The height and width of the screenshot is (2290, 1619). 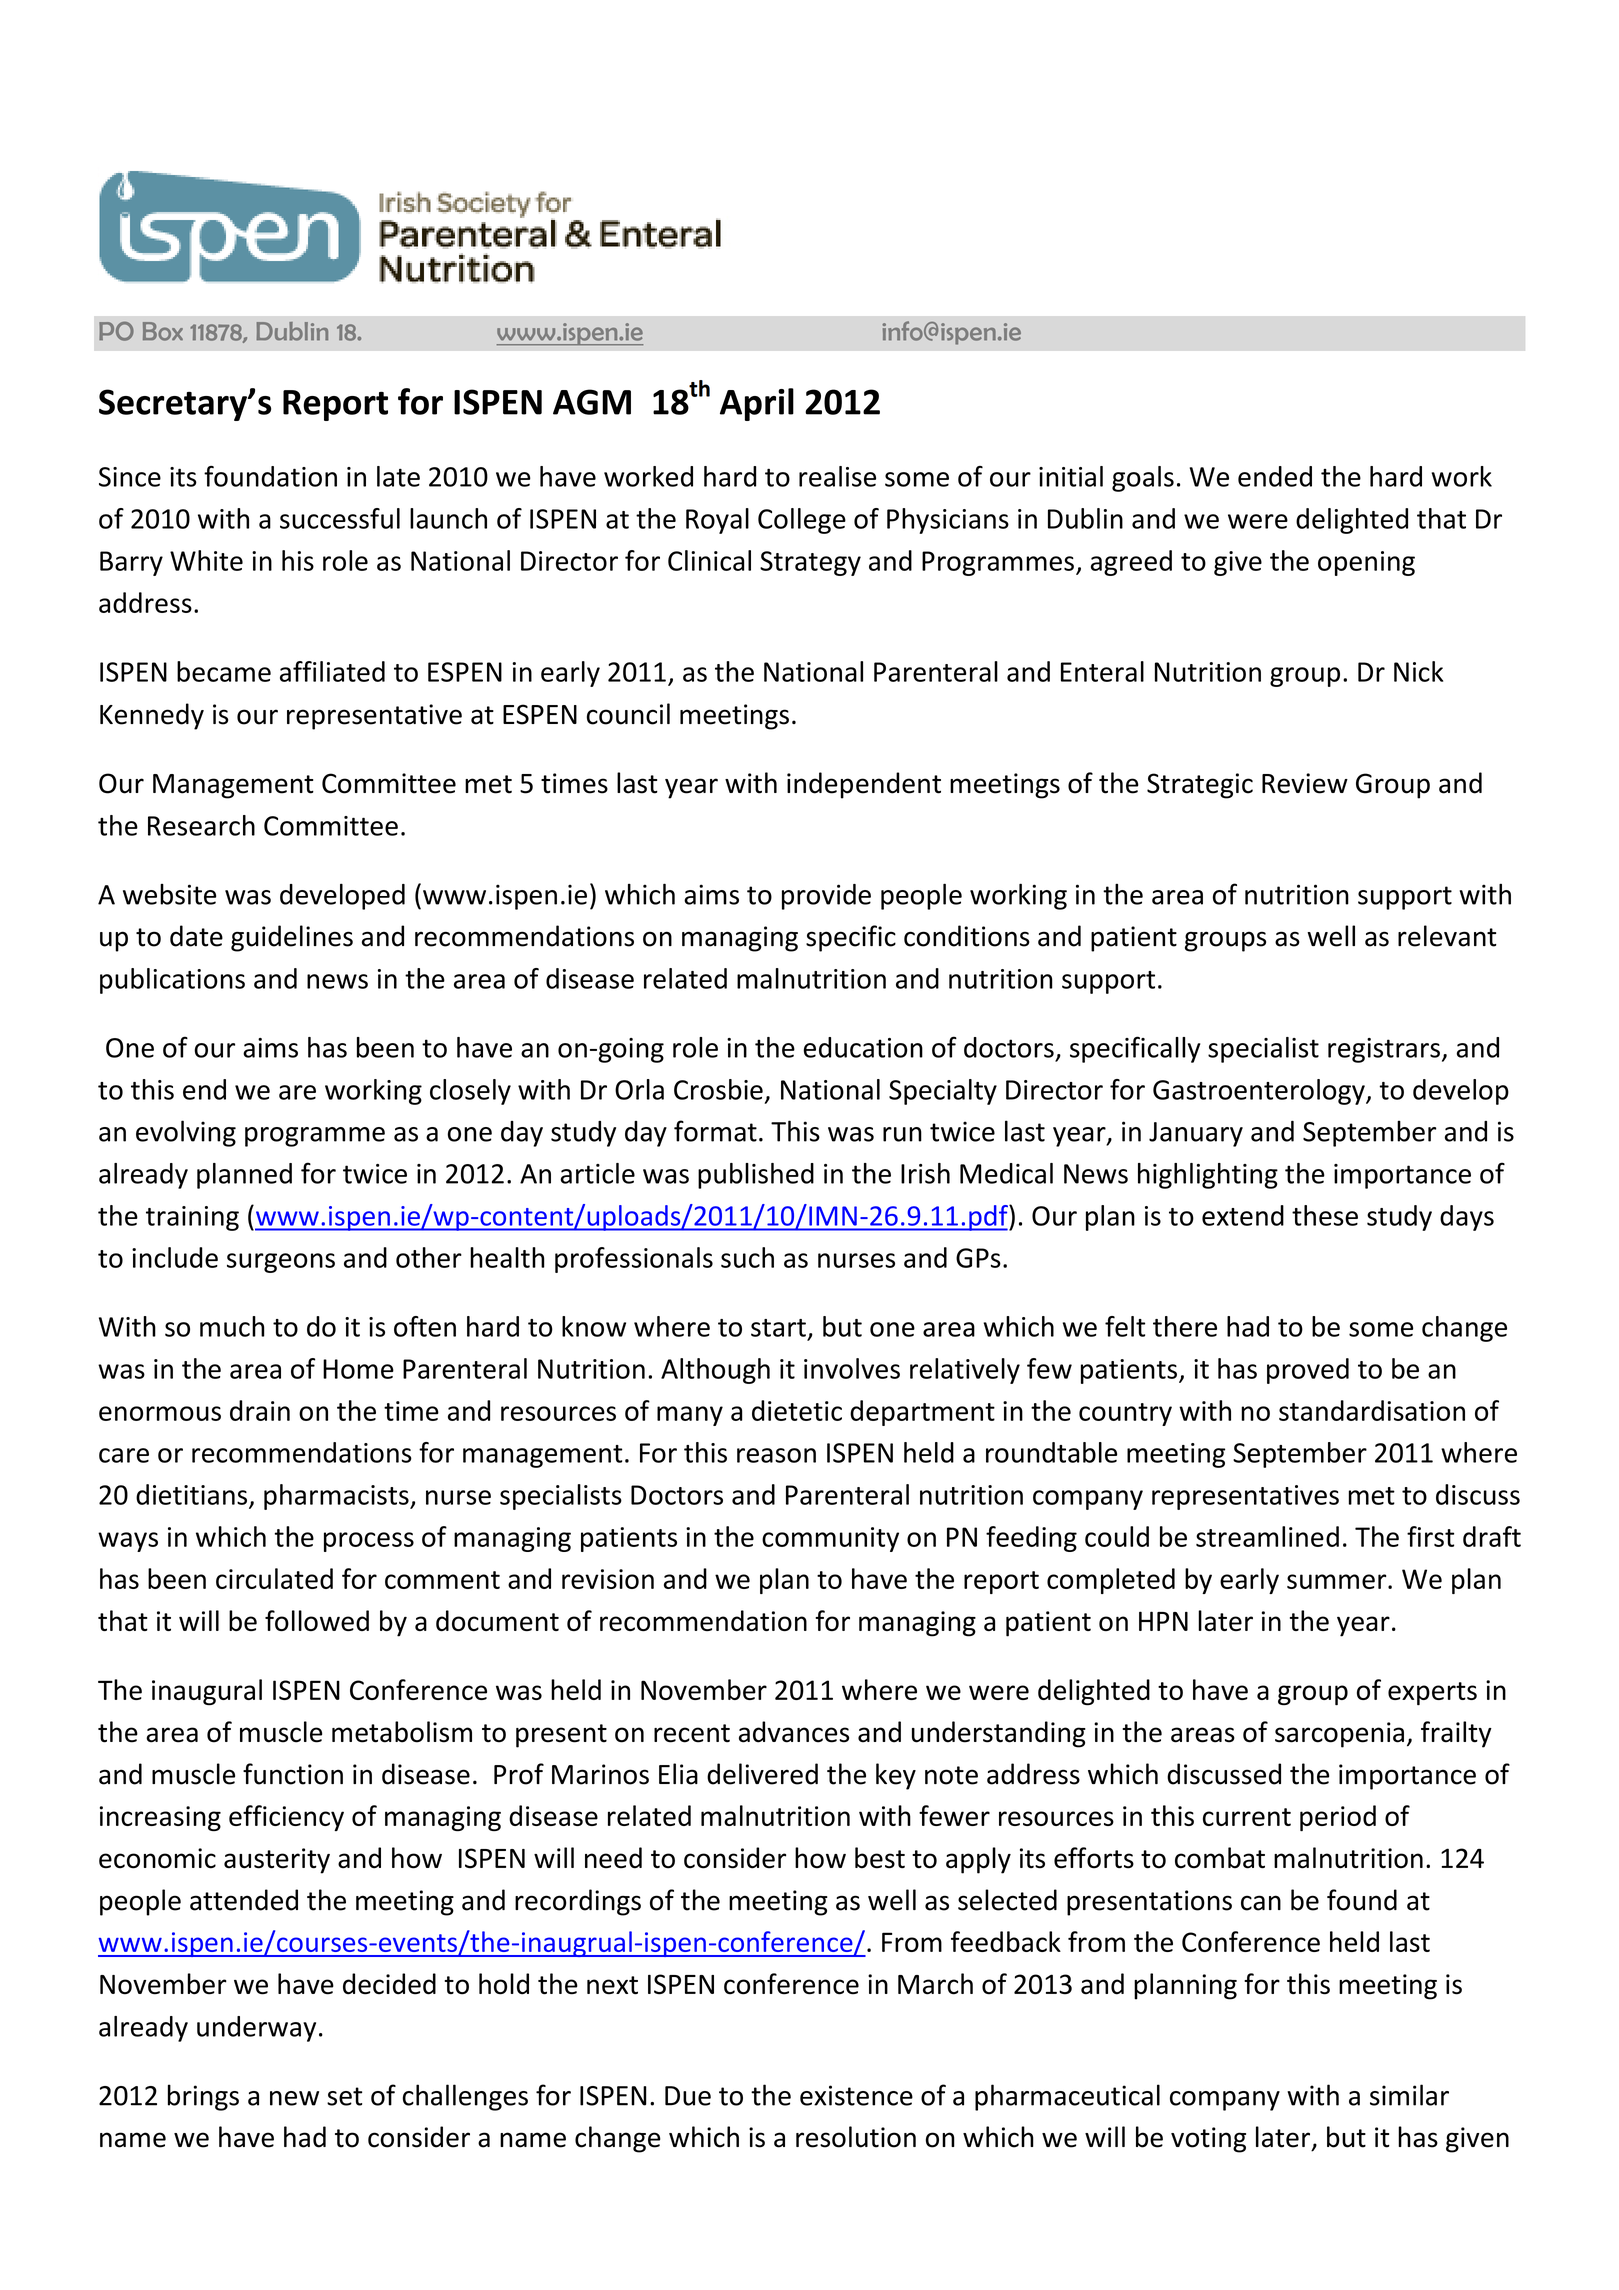 I want to click on guidelines, so click(x=292, y=938).
